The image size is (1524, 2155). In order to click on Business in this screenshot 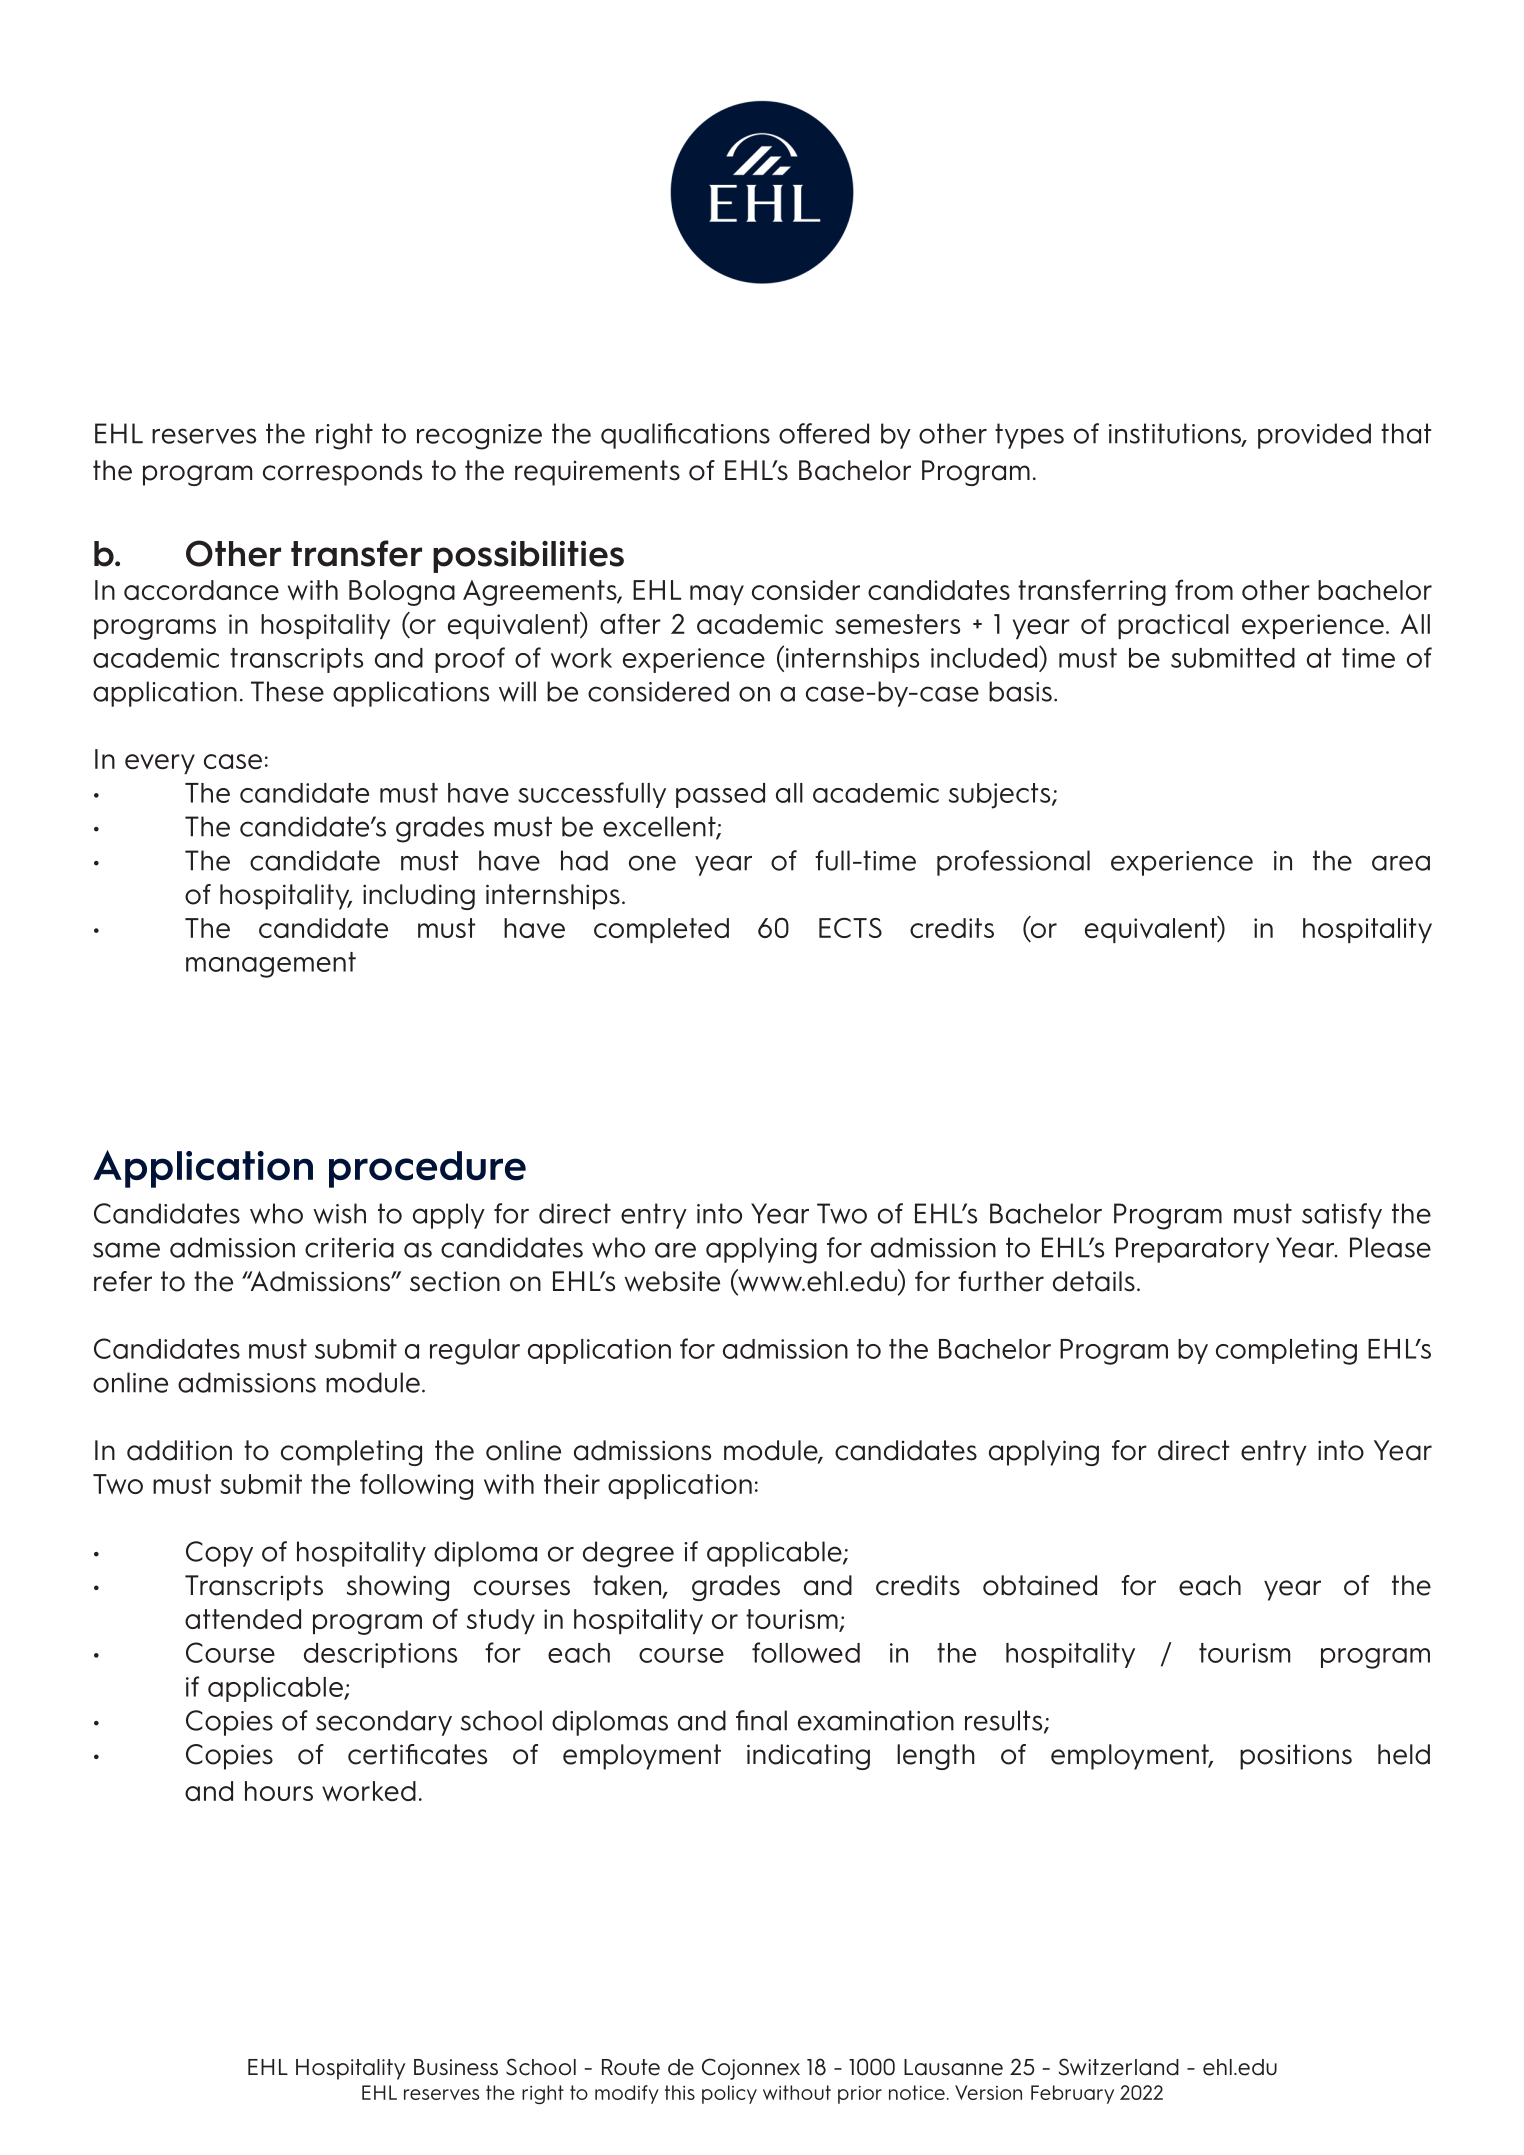, I will do `click(456, 2067)`.
